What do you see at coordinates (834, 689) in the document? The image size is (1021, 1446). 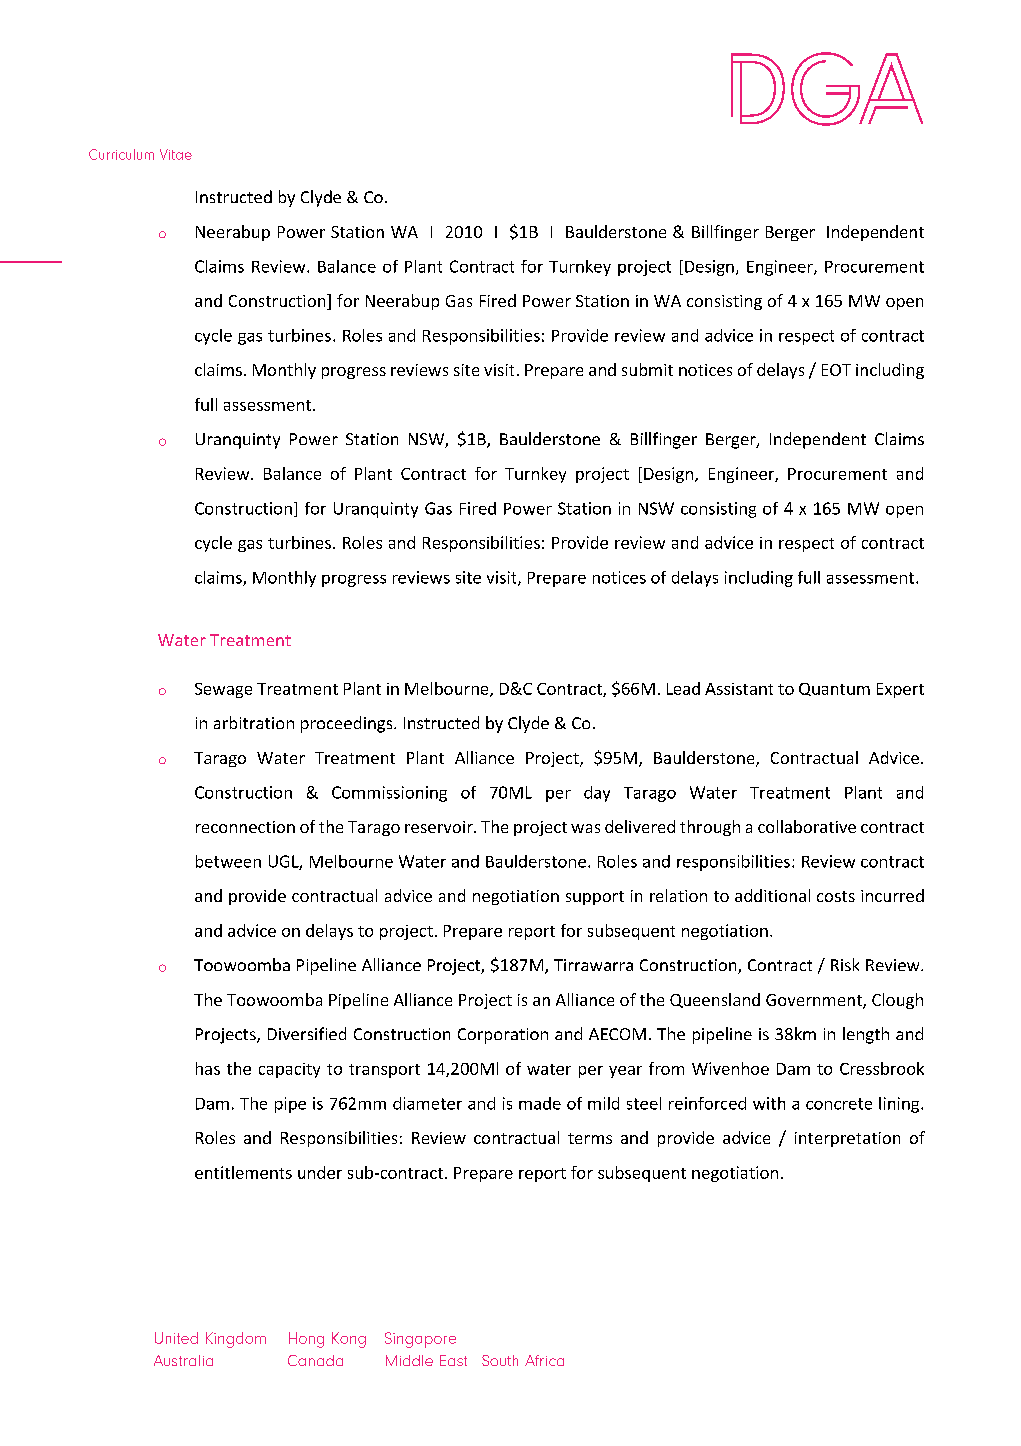 I see `Quantum` at bounding box center [834, 689].
